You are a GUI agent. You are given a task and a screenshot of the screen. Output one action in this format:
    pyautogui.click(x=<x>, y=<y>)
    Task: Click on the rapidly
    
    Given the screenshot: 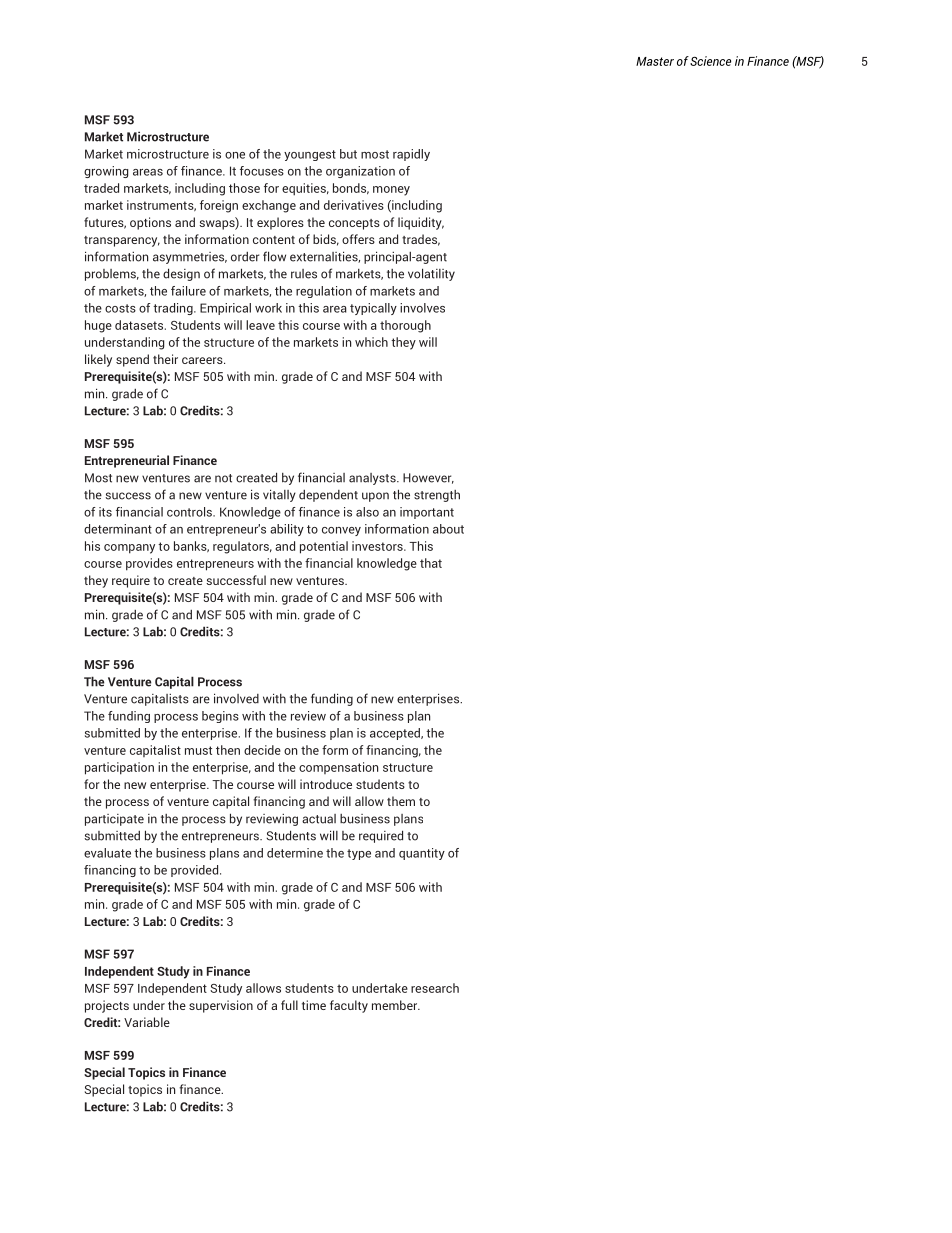 What is the action you would take?
    pyautogui.click(x=411, y=155)
